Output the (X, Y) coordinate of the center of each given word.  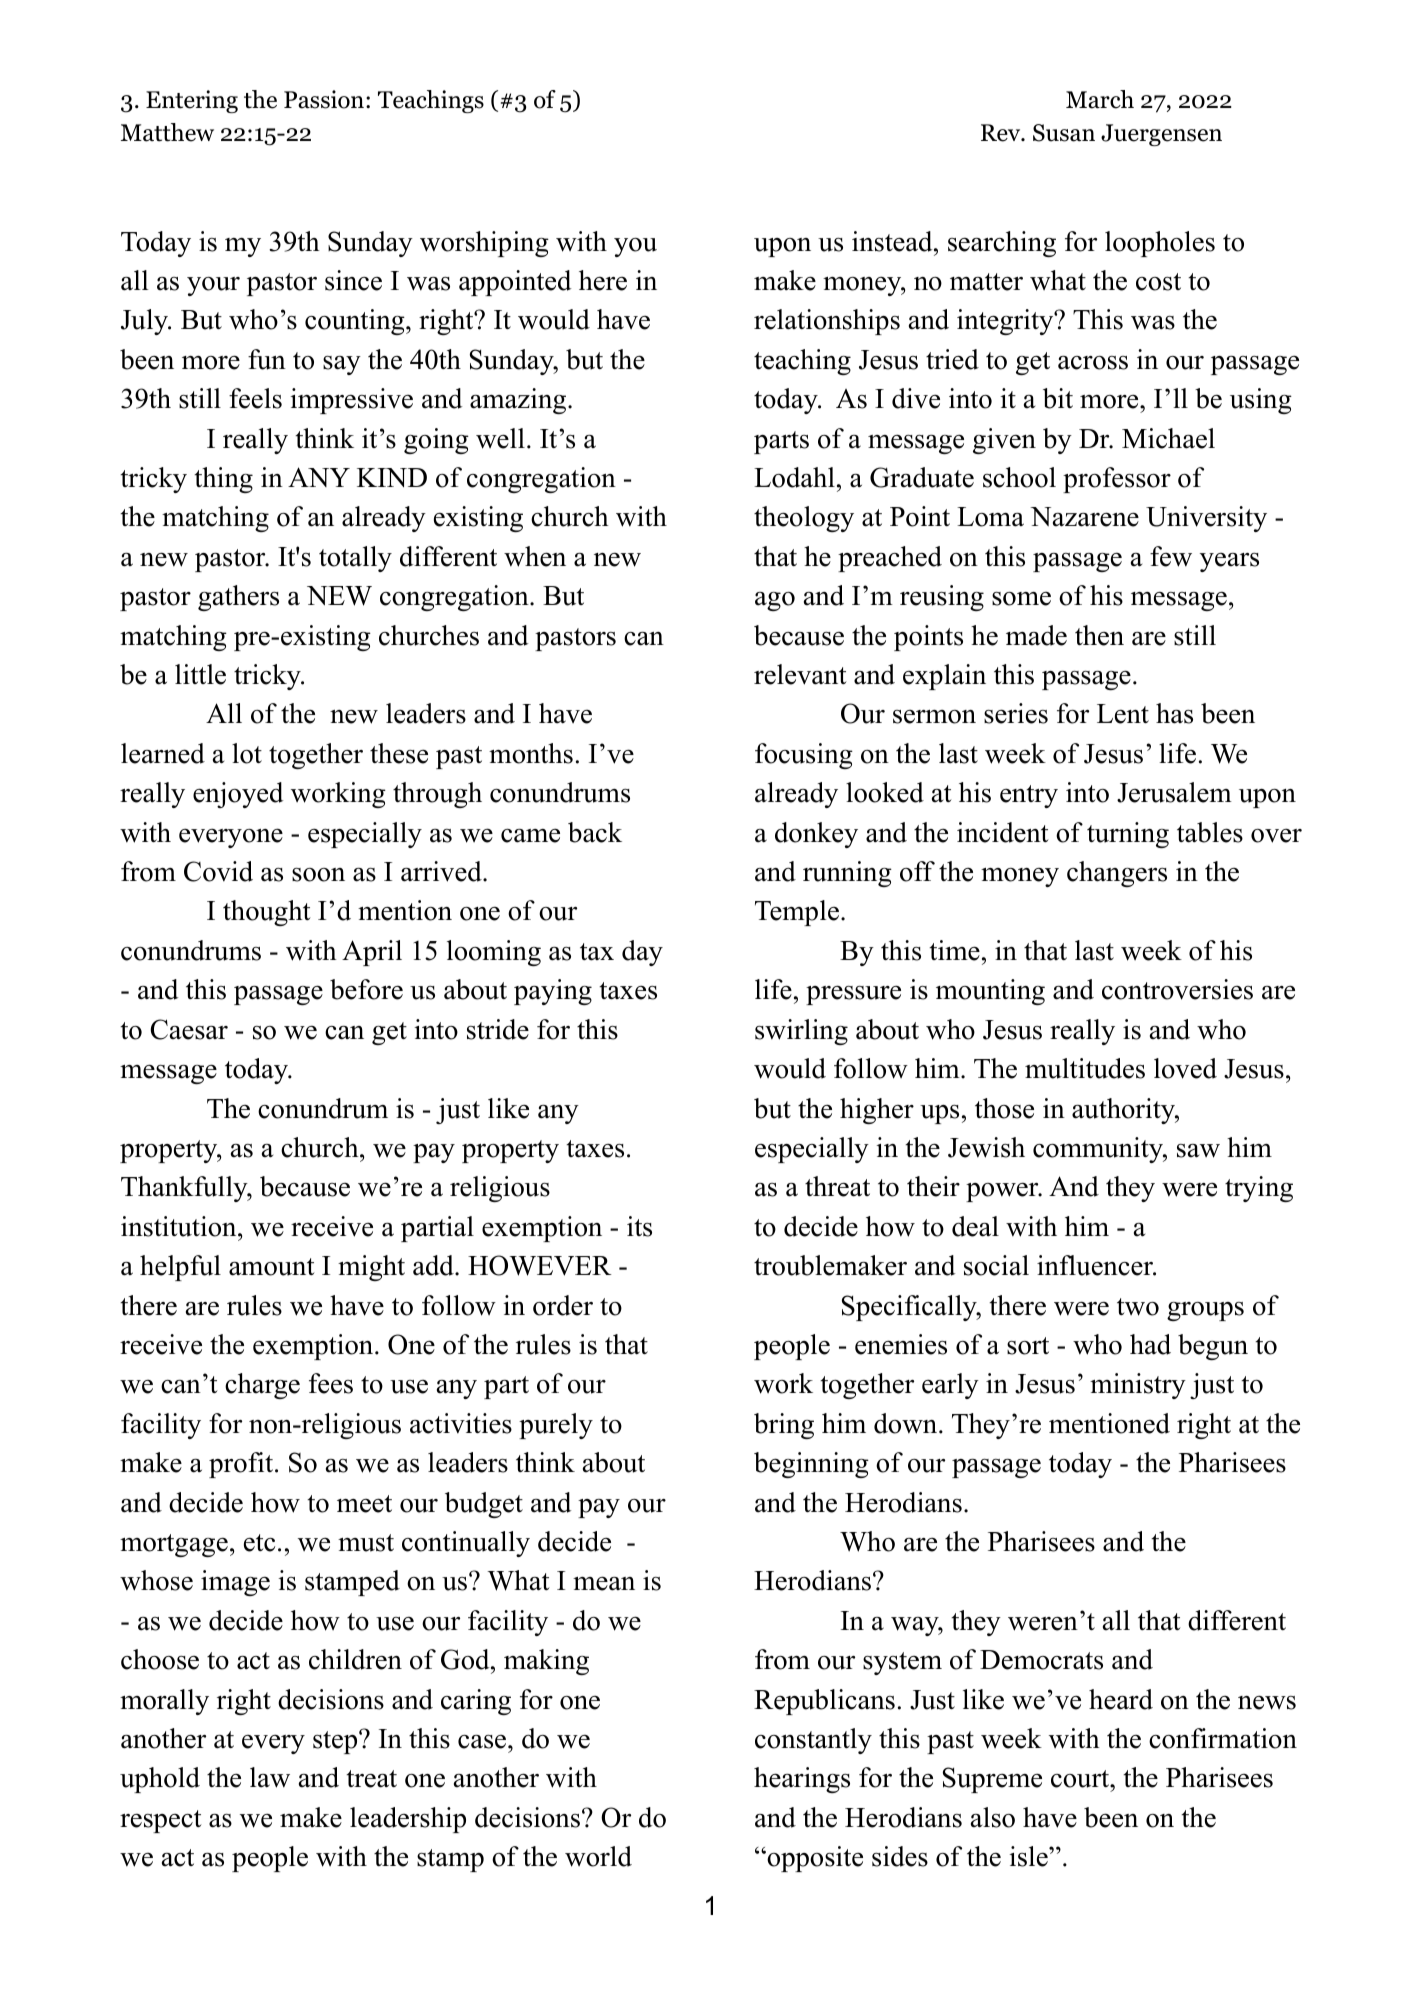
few (1171, 556)
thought (267, 913)
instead (893, 241)
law (270, 1777)
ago (775, 601)
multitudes (1085, 1068)
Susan (1064, 133)
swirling (801, 1032)
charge (262, 1386)
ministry (1138, 1386)
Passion (324, 99)
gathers (238, 598)
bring (784, 1426)
